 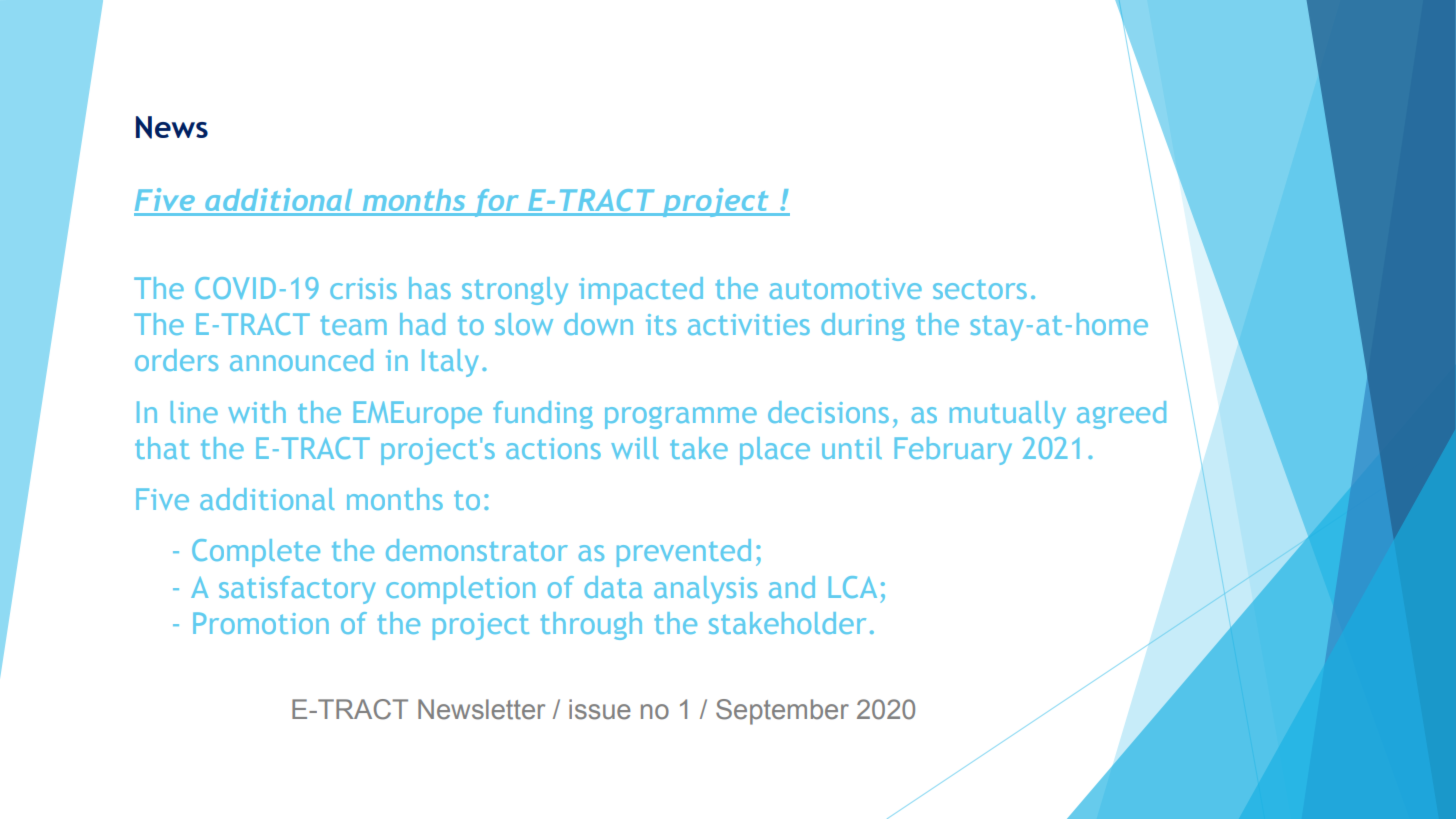 What do you see at coordinates (261, 623) in the image?
I see `Promotion` at bounding box center [261, 623].
